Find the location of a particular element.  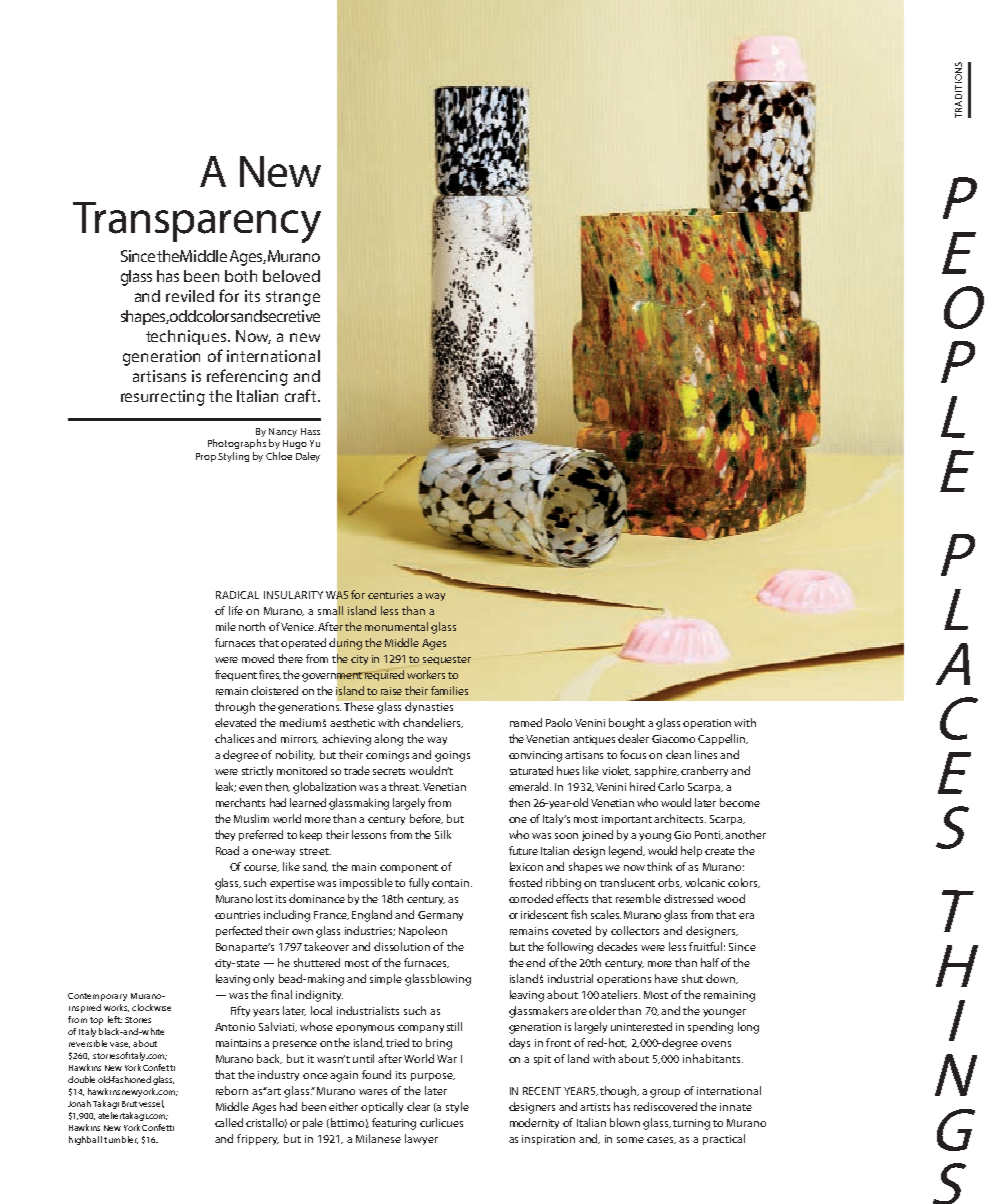

strange is located at coordinates (293, 298).
